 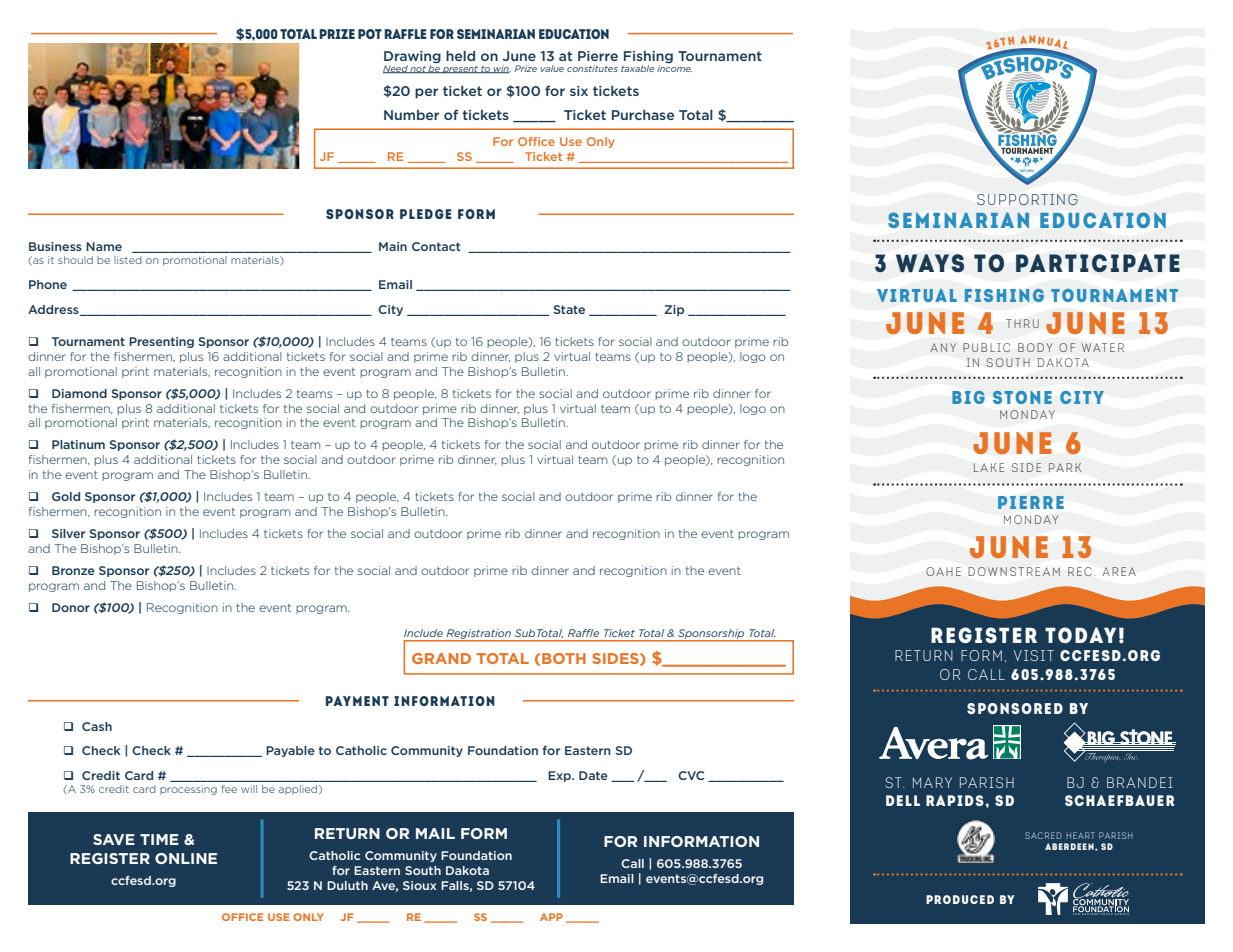 I want to click on Pot, so click(x=370, y=34).
